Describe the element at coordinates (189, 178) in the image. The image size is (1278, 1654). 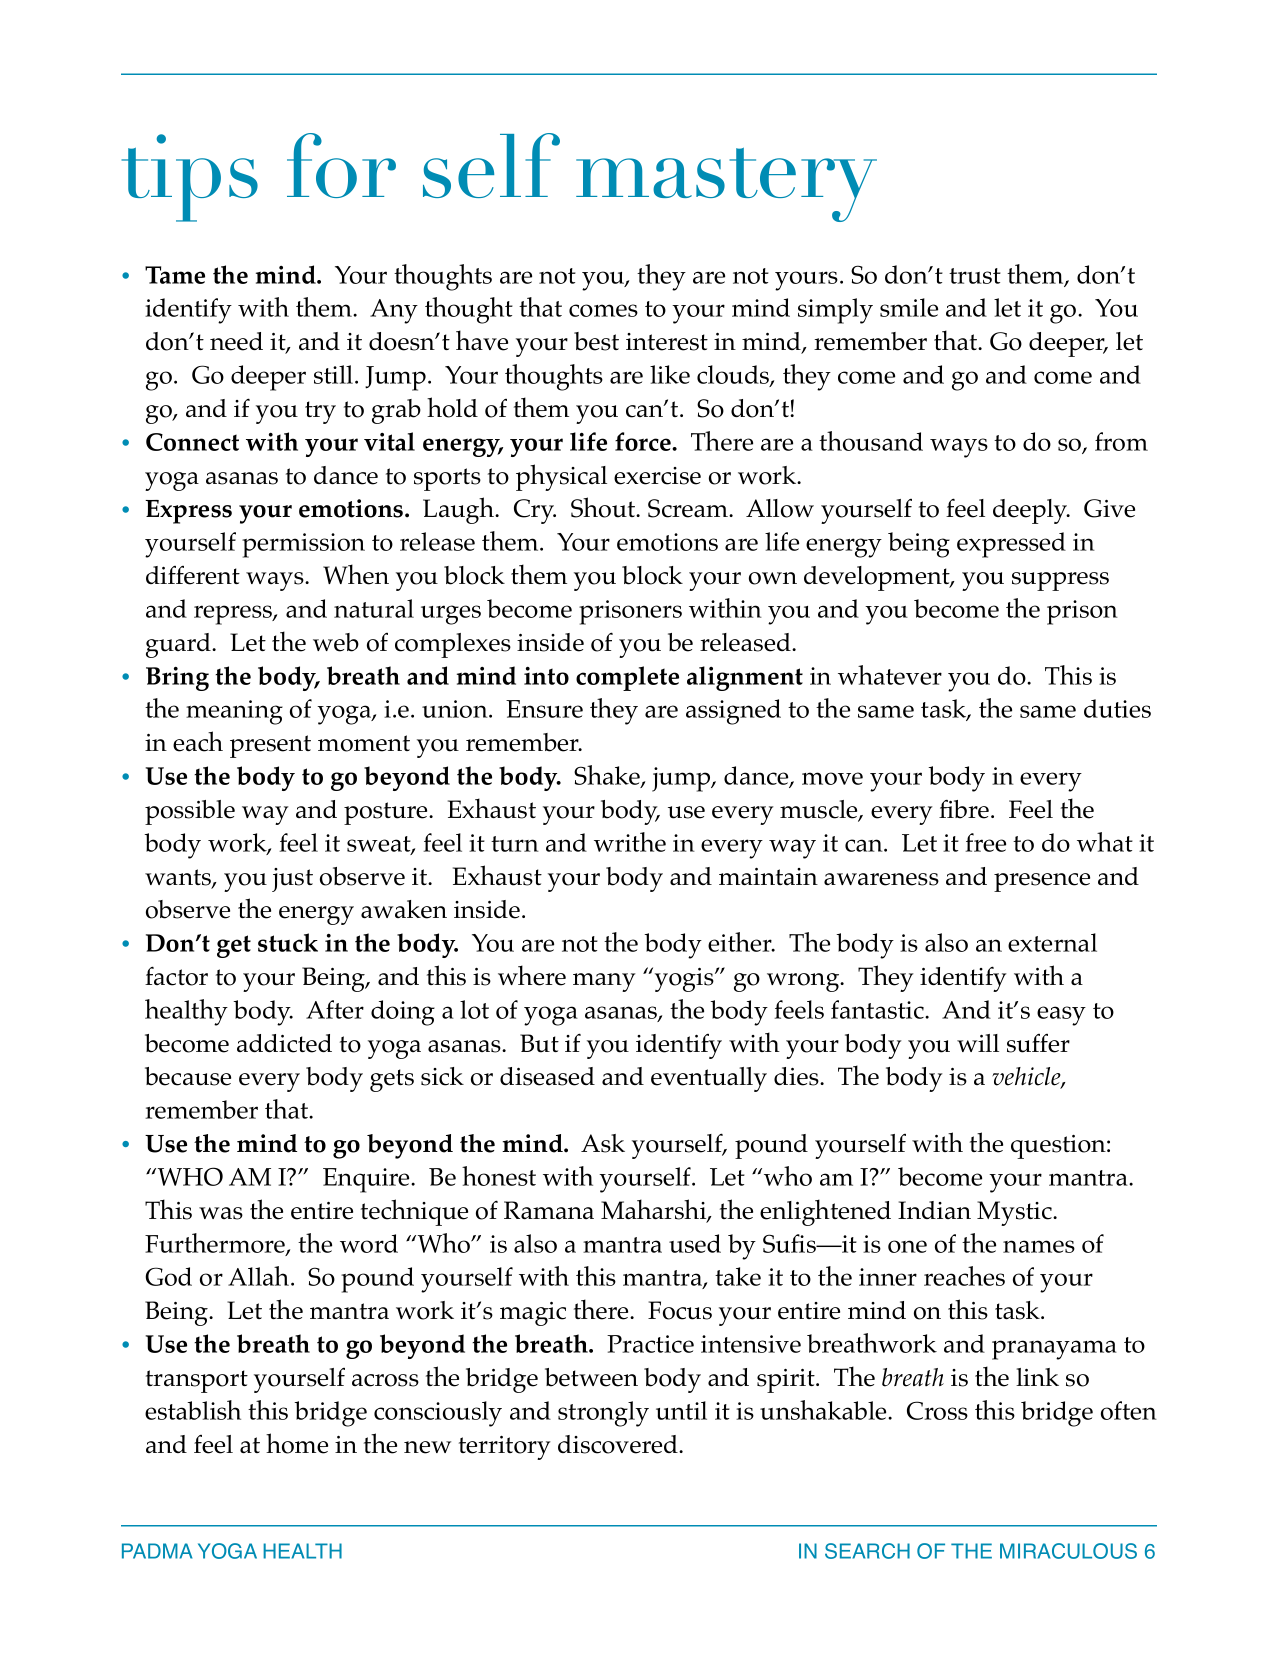
I see `tips` at that location.
